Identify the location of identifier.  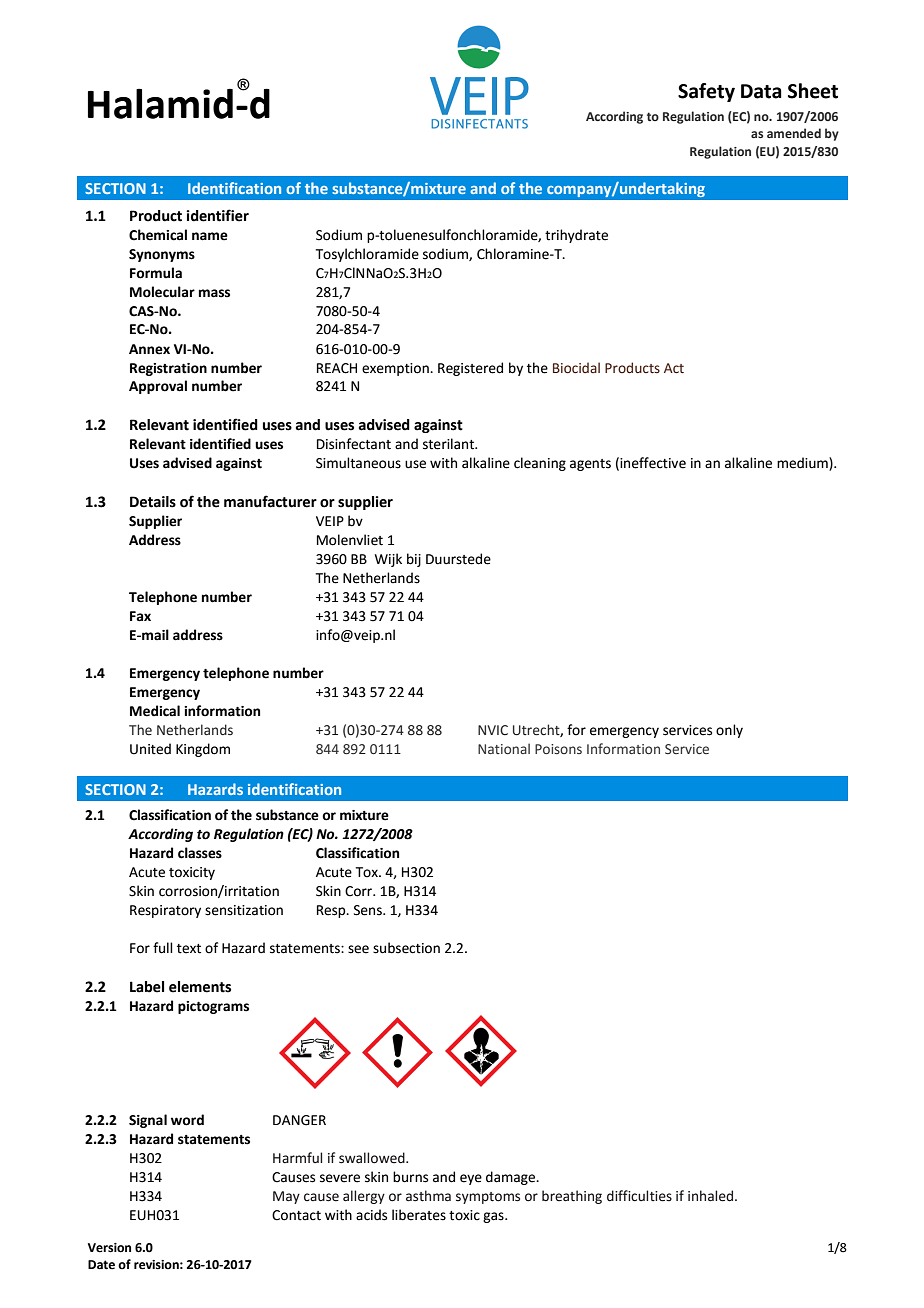
(217, 215).
